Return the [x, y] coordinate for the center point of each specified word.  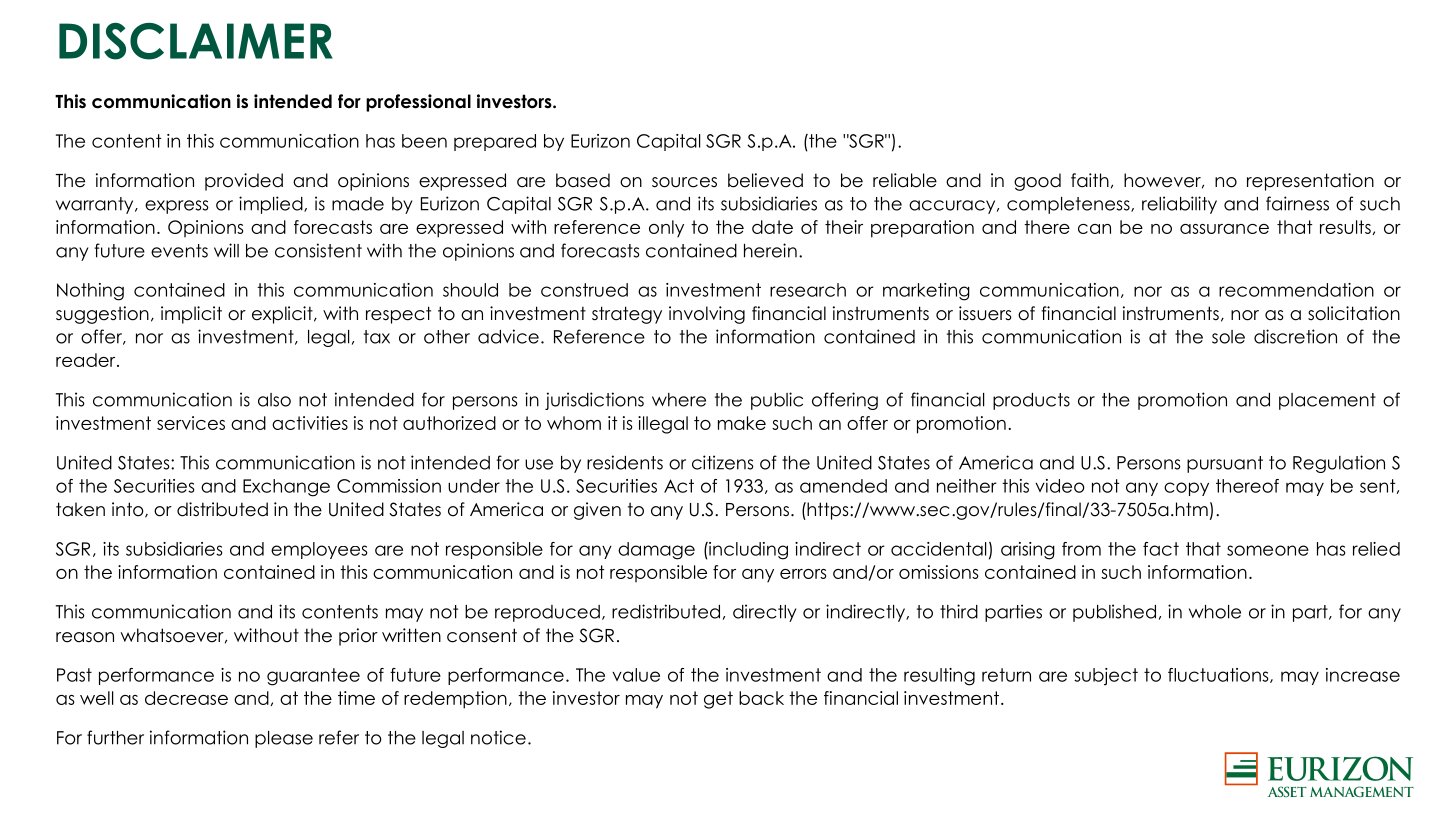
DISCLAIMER [196, 41]
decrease [186, 698]
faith [1090, 180]
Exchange [286, 488]
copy [1186, 489]
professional [418, 103]
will [226, 250]
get [718, 700]
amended [843, 486]
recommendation [1296, 290]
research [808, 290]
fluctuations [1219, 675]
